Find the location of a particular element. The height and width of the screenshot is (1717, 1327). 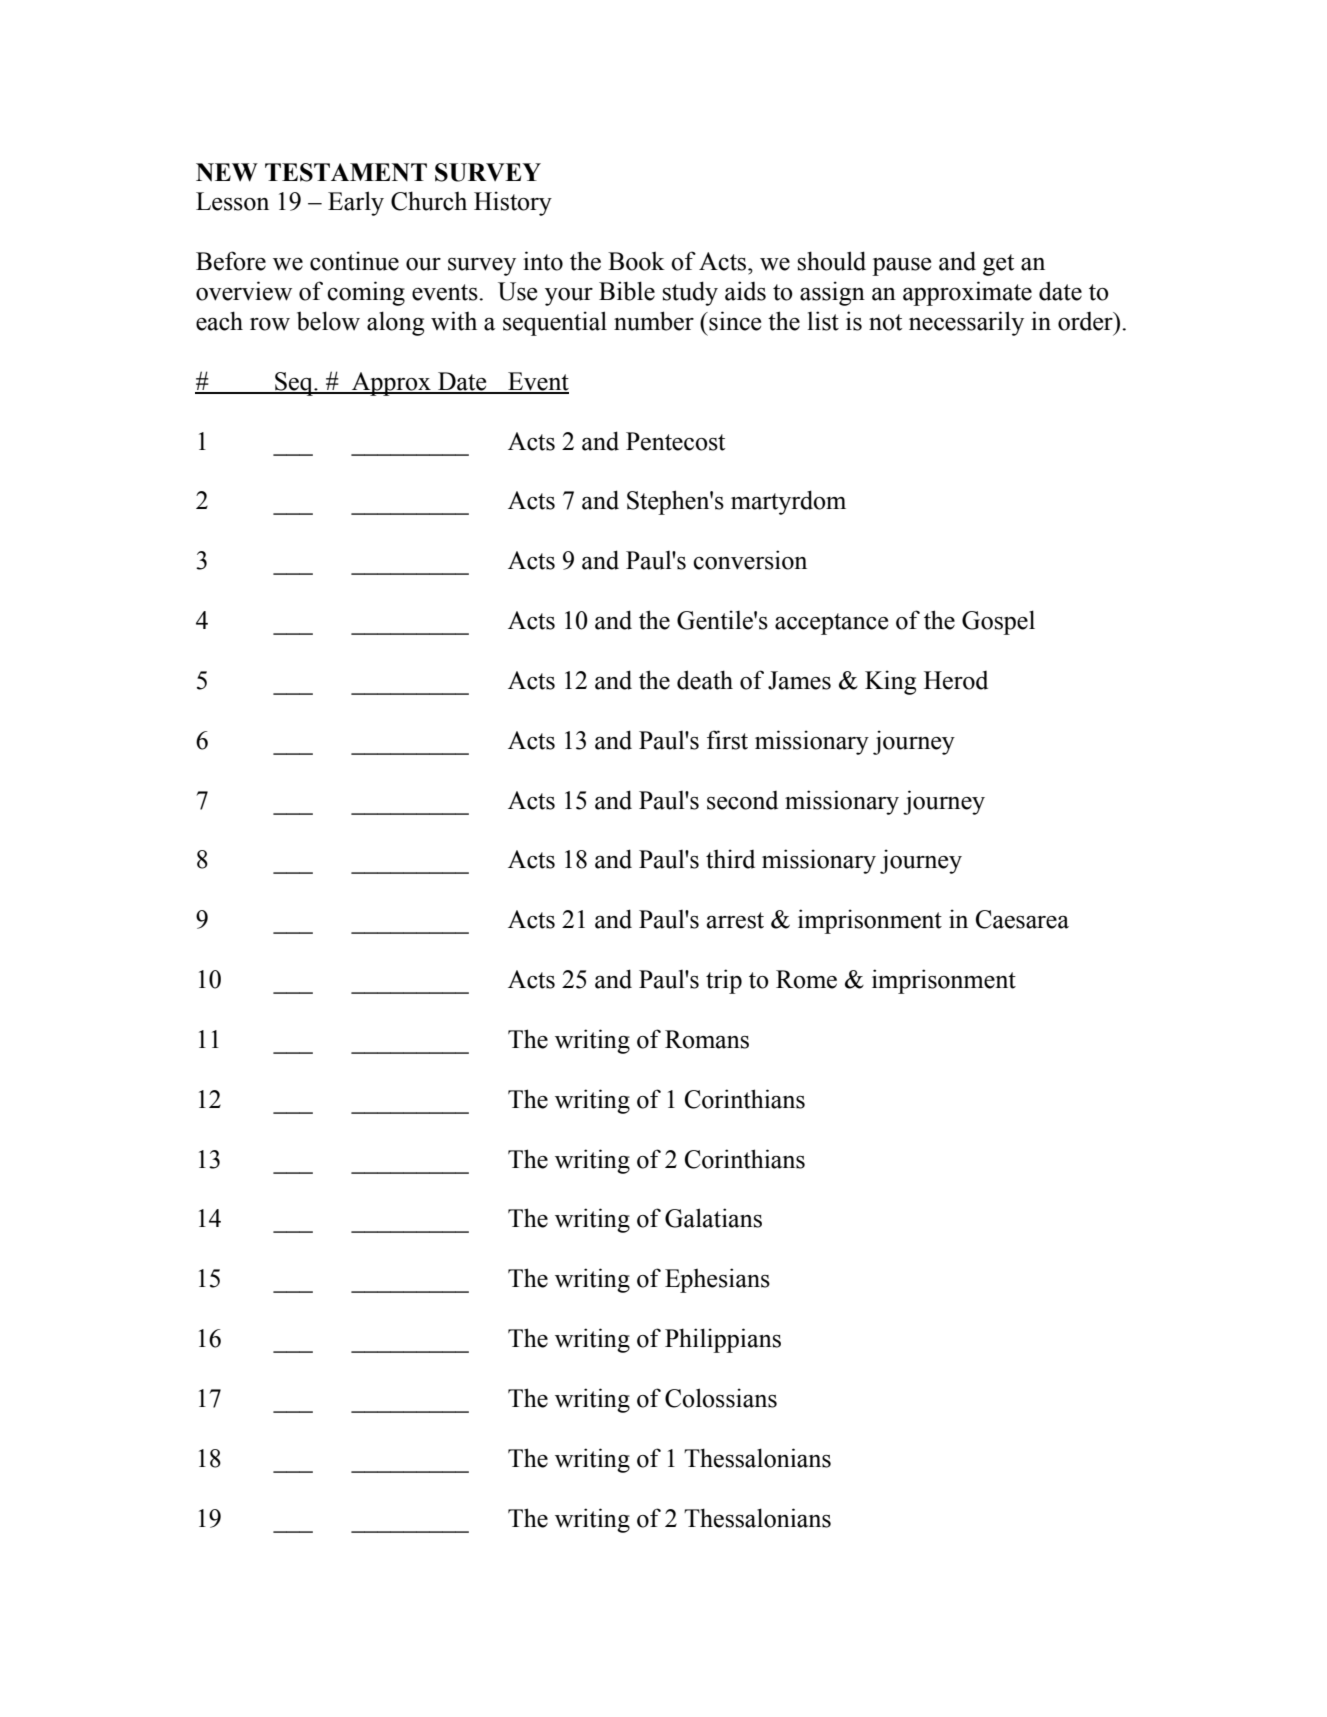

first is located at coordinates (727, 740).
